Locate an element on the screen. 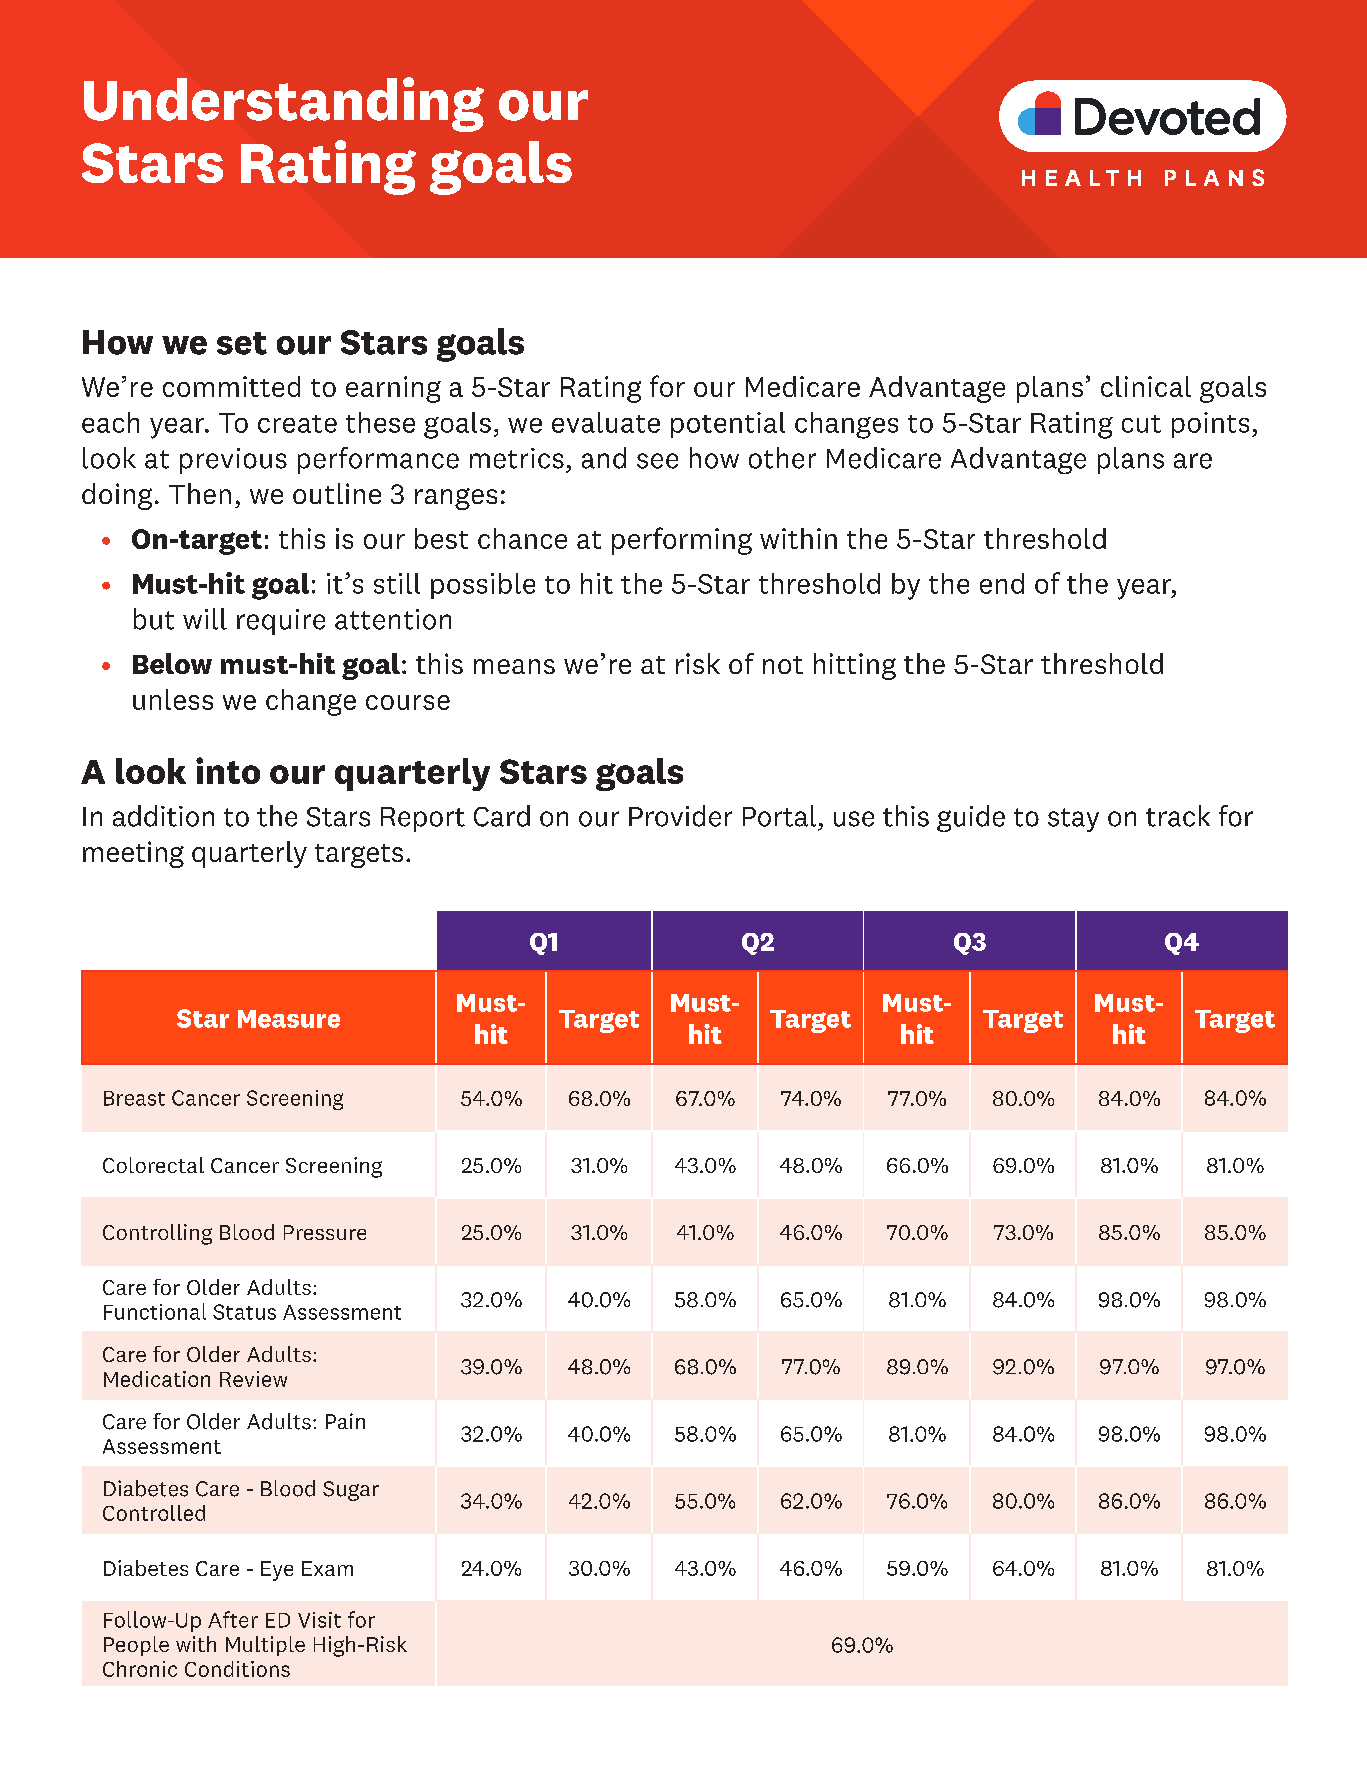 The height and width of the screenshot is (1770, 1367). evaluate is located at coordinates (606, 422).
